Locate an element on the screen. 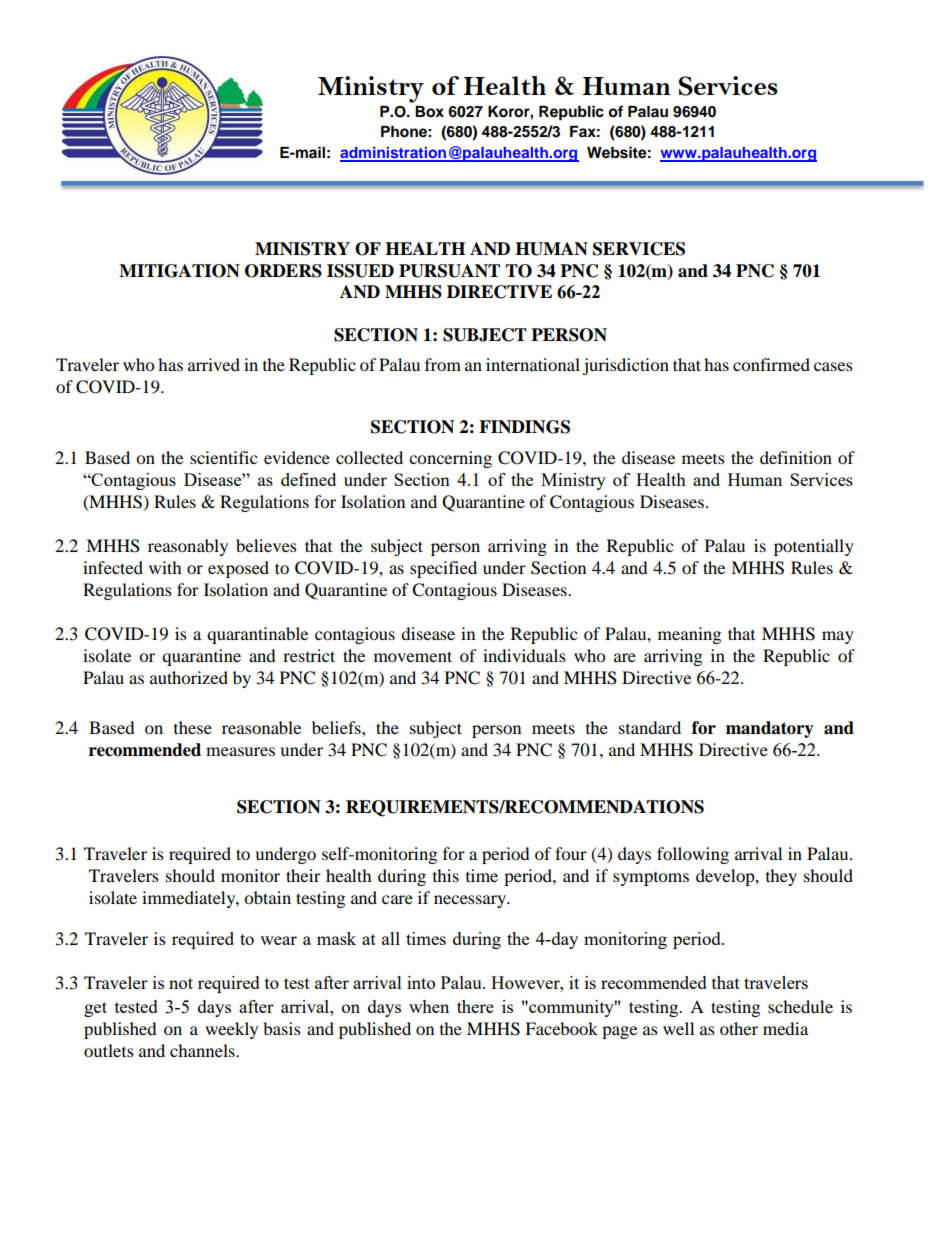 This screenshot has height=1233, width=952. these is located at coordinates (193, 727).
